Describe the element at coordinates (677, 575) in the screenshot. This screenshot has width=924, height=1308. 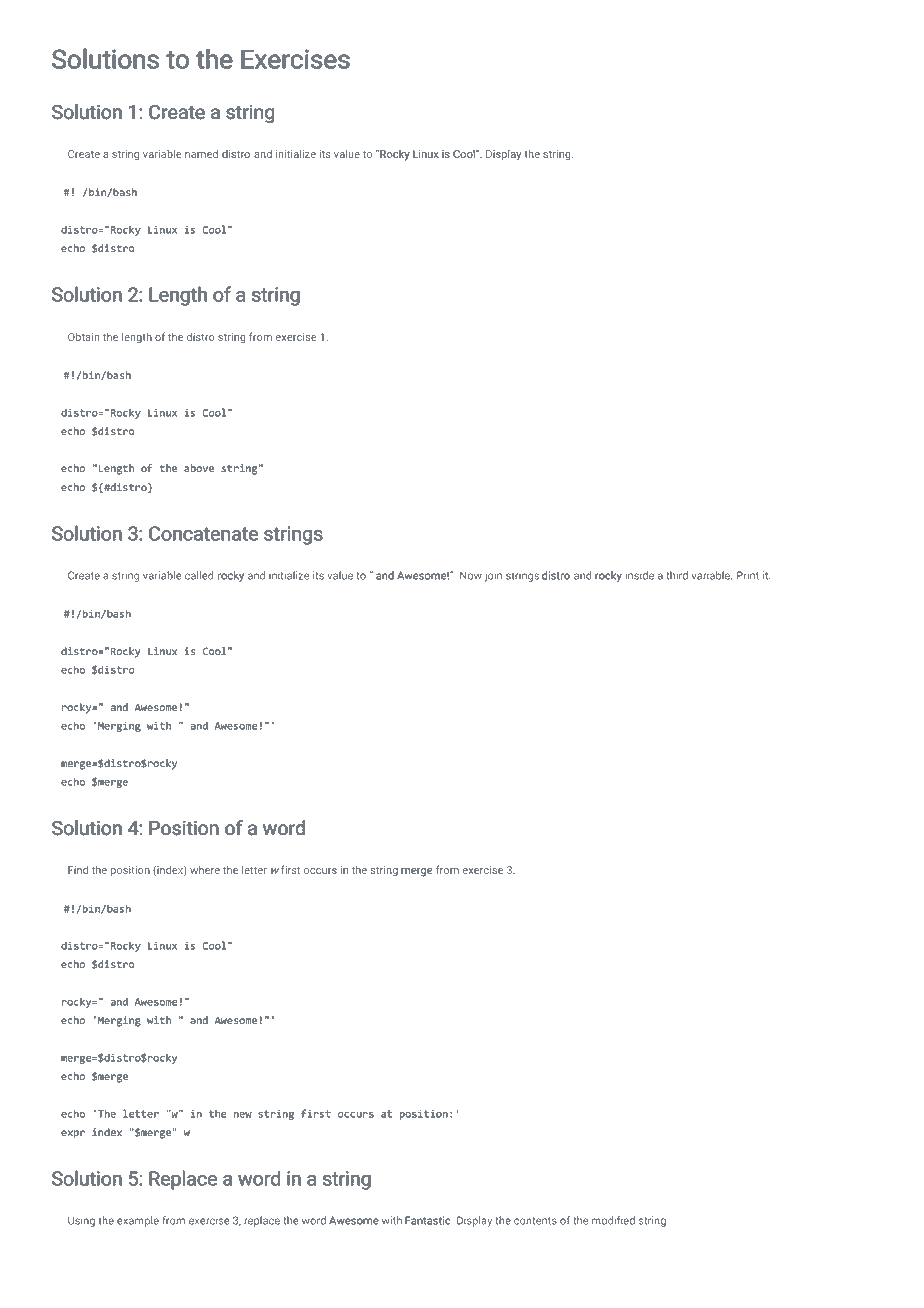
I see `third` at that location.
